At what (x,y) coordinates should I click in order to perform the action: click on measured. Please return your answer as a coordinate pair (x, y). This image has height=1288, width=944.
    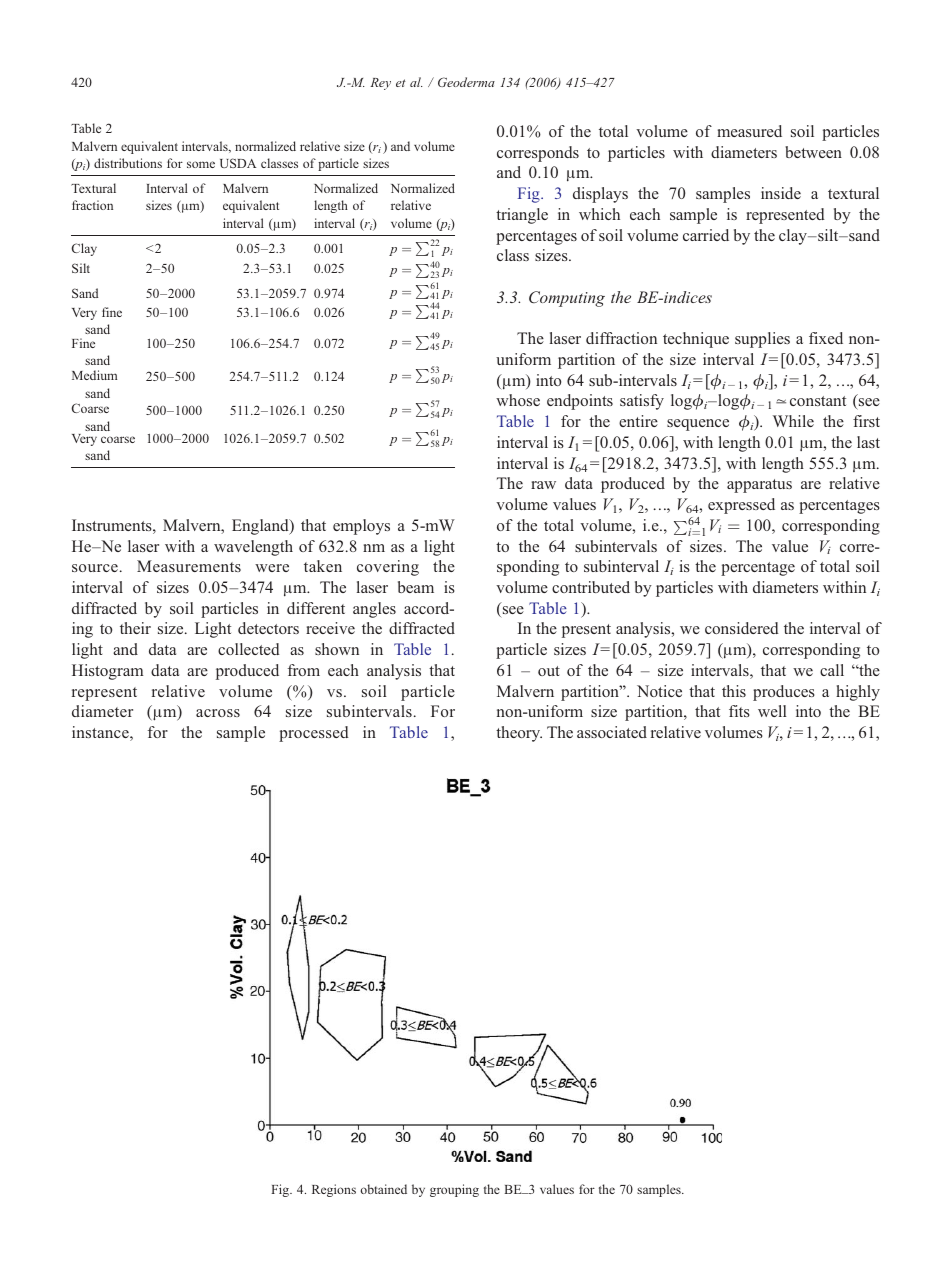
    Looking at the image, I should click on (749, 131).
